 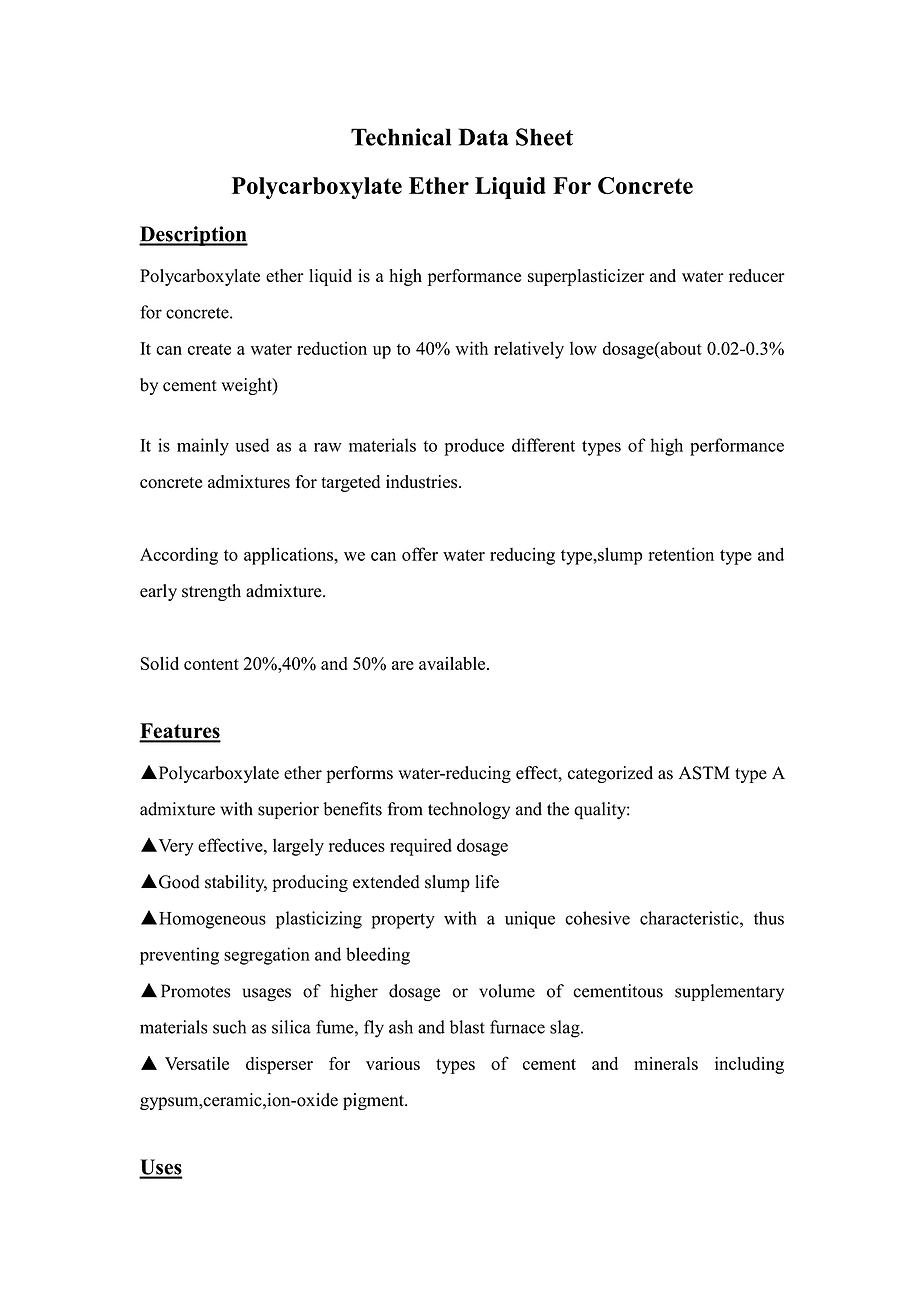 I want to click on used, so click(x=252, y=445).
